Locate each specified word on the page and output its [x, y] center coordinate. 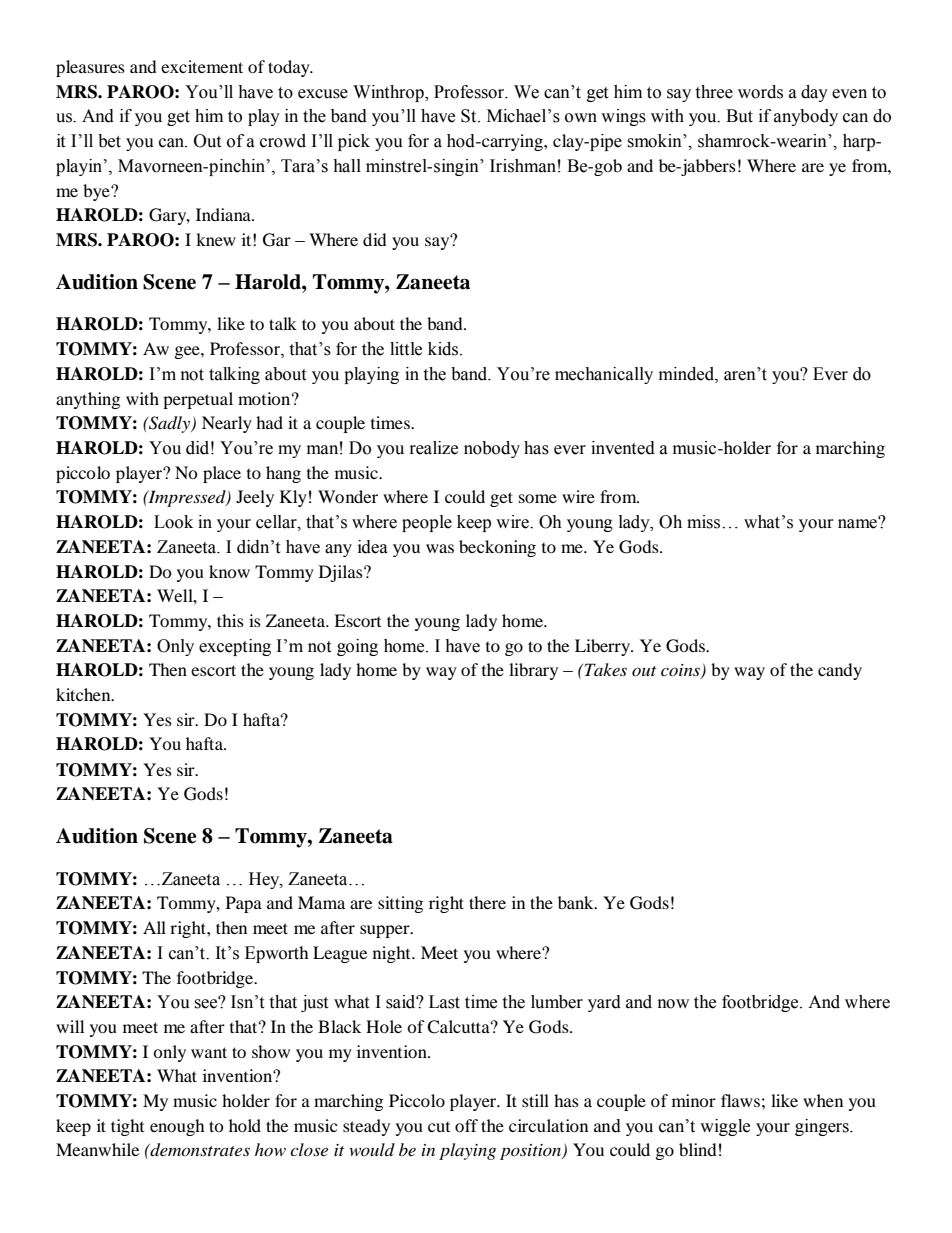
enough [177, 1127]
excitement [202, 66]
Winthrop [389, 93]
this [230, 620]
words [760, 92]
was [440, 548]
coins [681, 671]
